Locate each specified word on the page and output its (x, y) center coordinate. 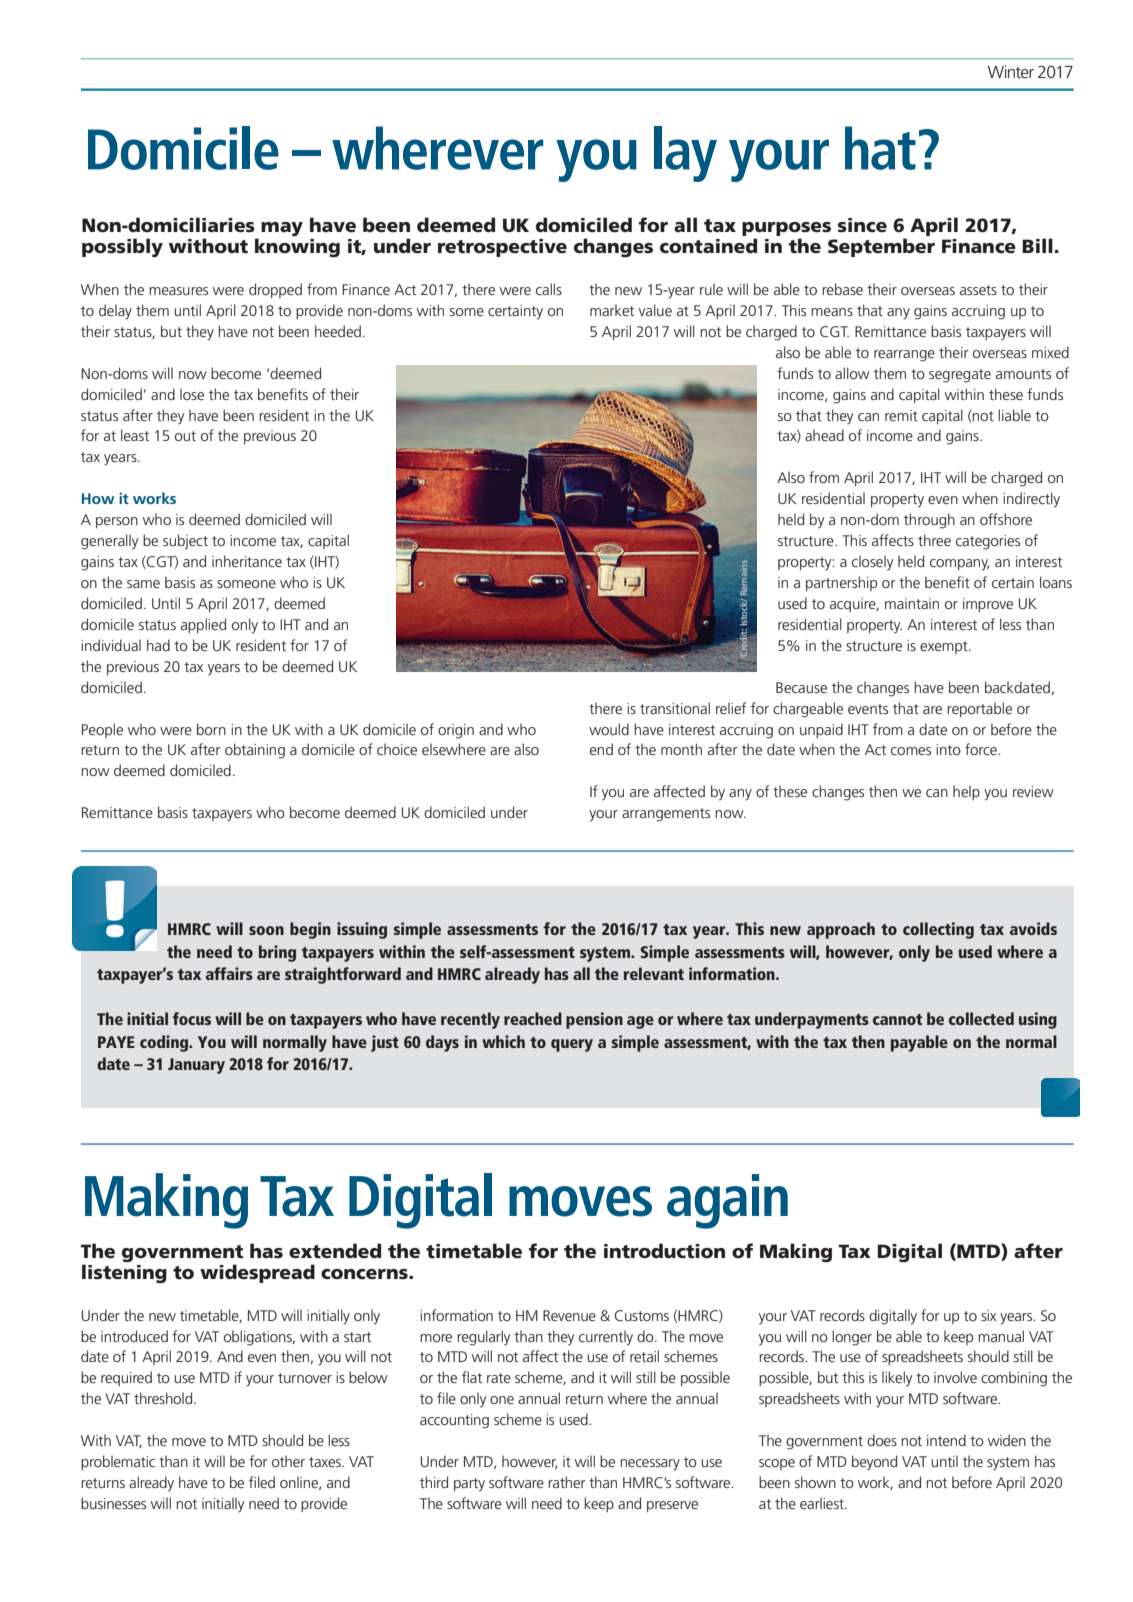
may (282, 229)
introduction (664, 1251)
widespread (257, 1273)
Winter (1011, 71)
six (988, 1315)
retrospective (502, 248)
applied (203, 625)
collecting (938, 930)
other (288, 1461)
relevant (654, 973)
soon (266, 930)
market (612, 310)
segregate (960, 376)
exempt (945, 647)
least (135, 435)
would (609, 729)
